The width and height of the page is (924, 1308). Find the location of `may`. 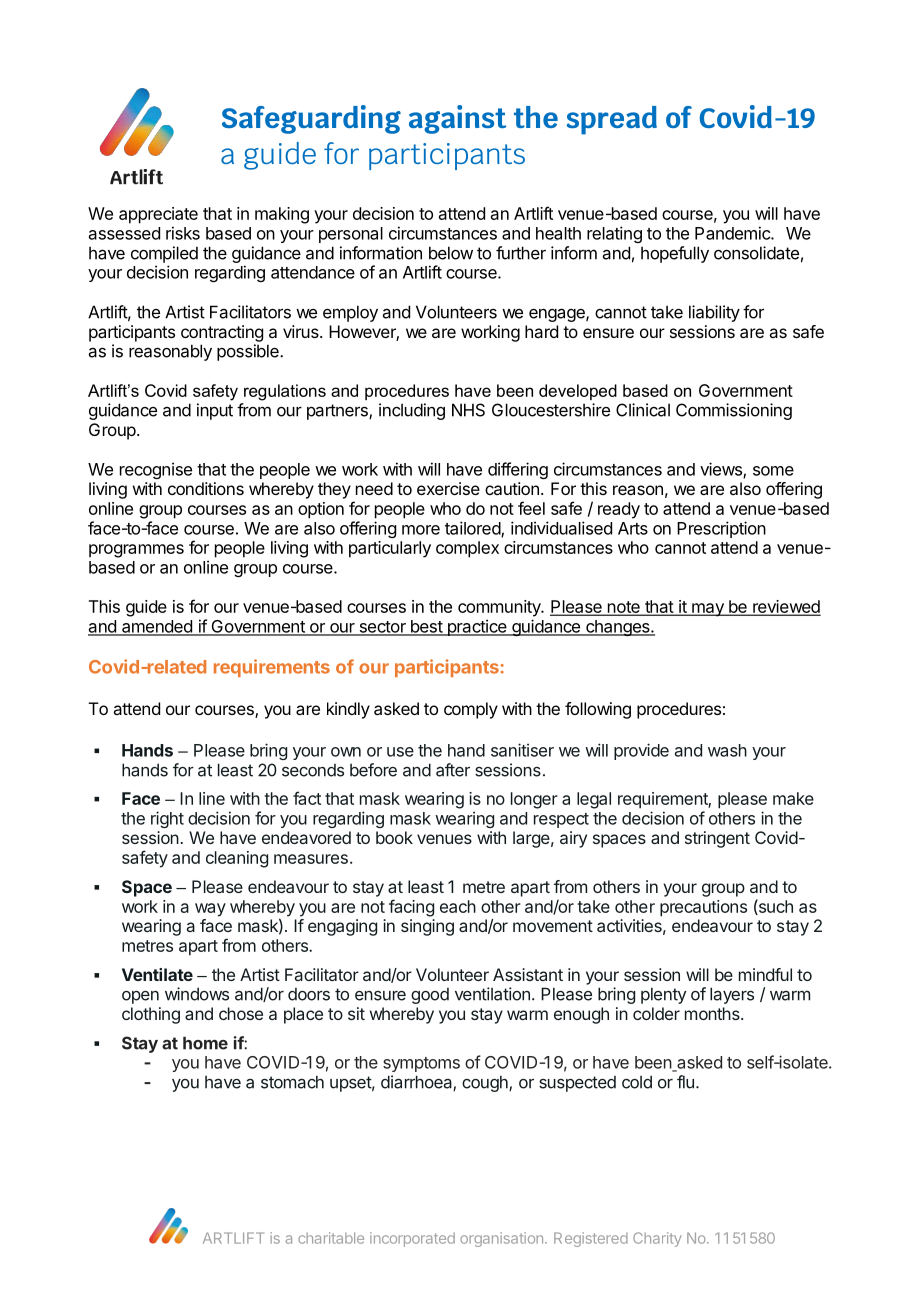

may is located at coordinates (708, 610).
